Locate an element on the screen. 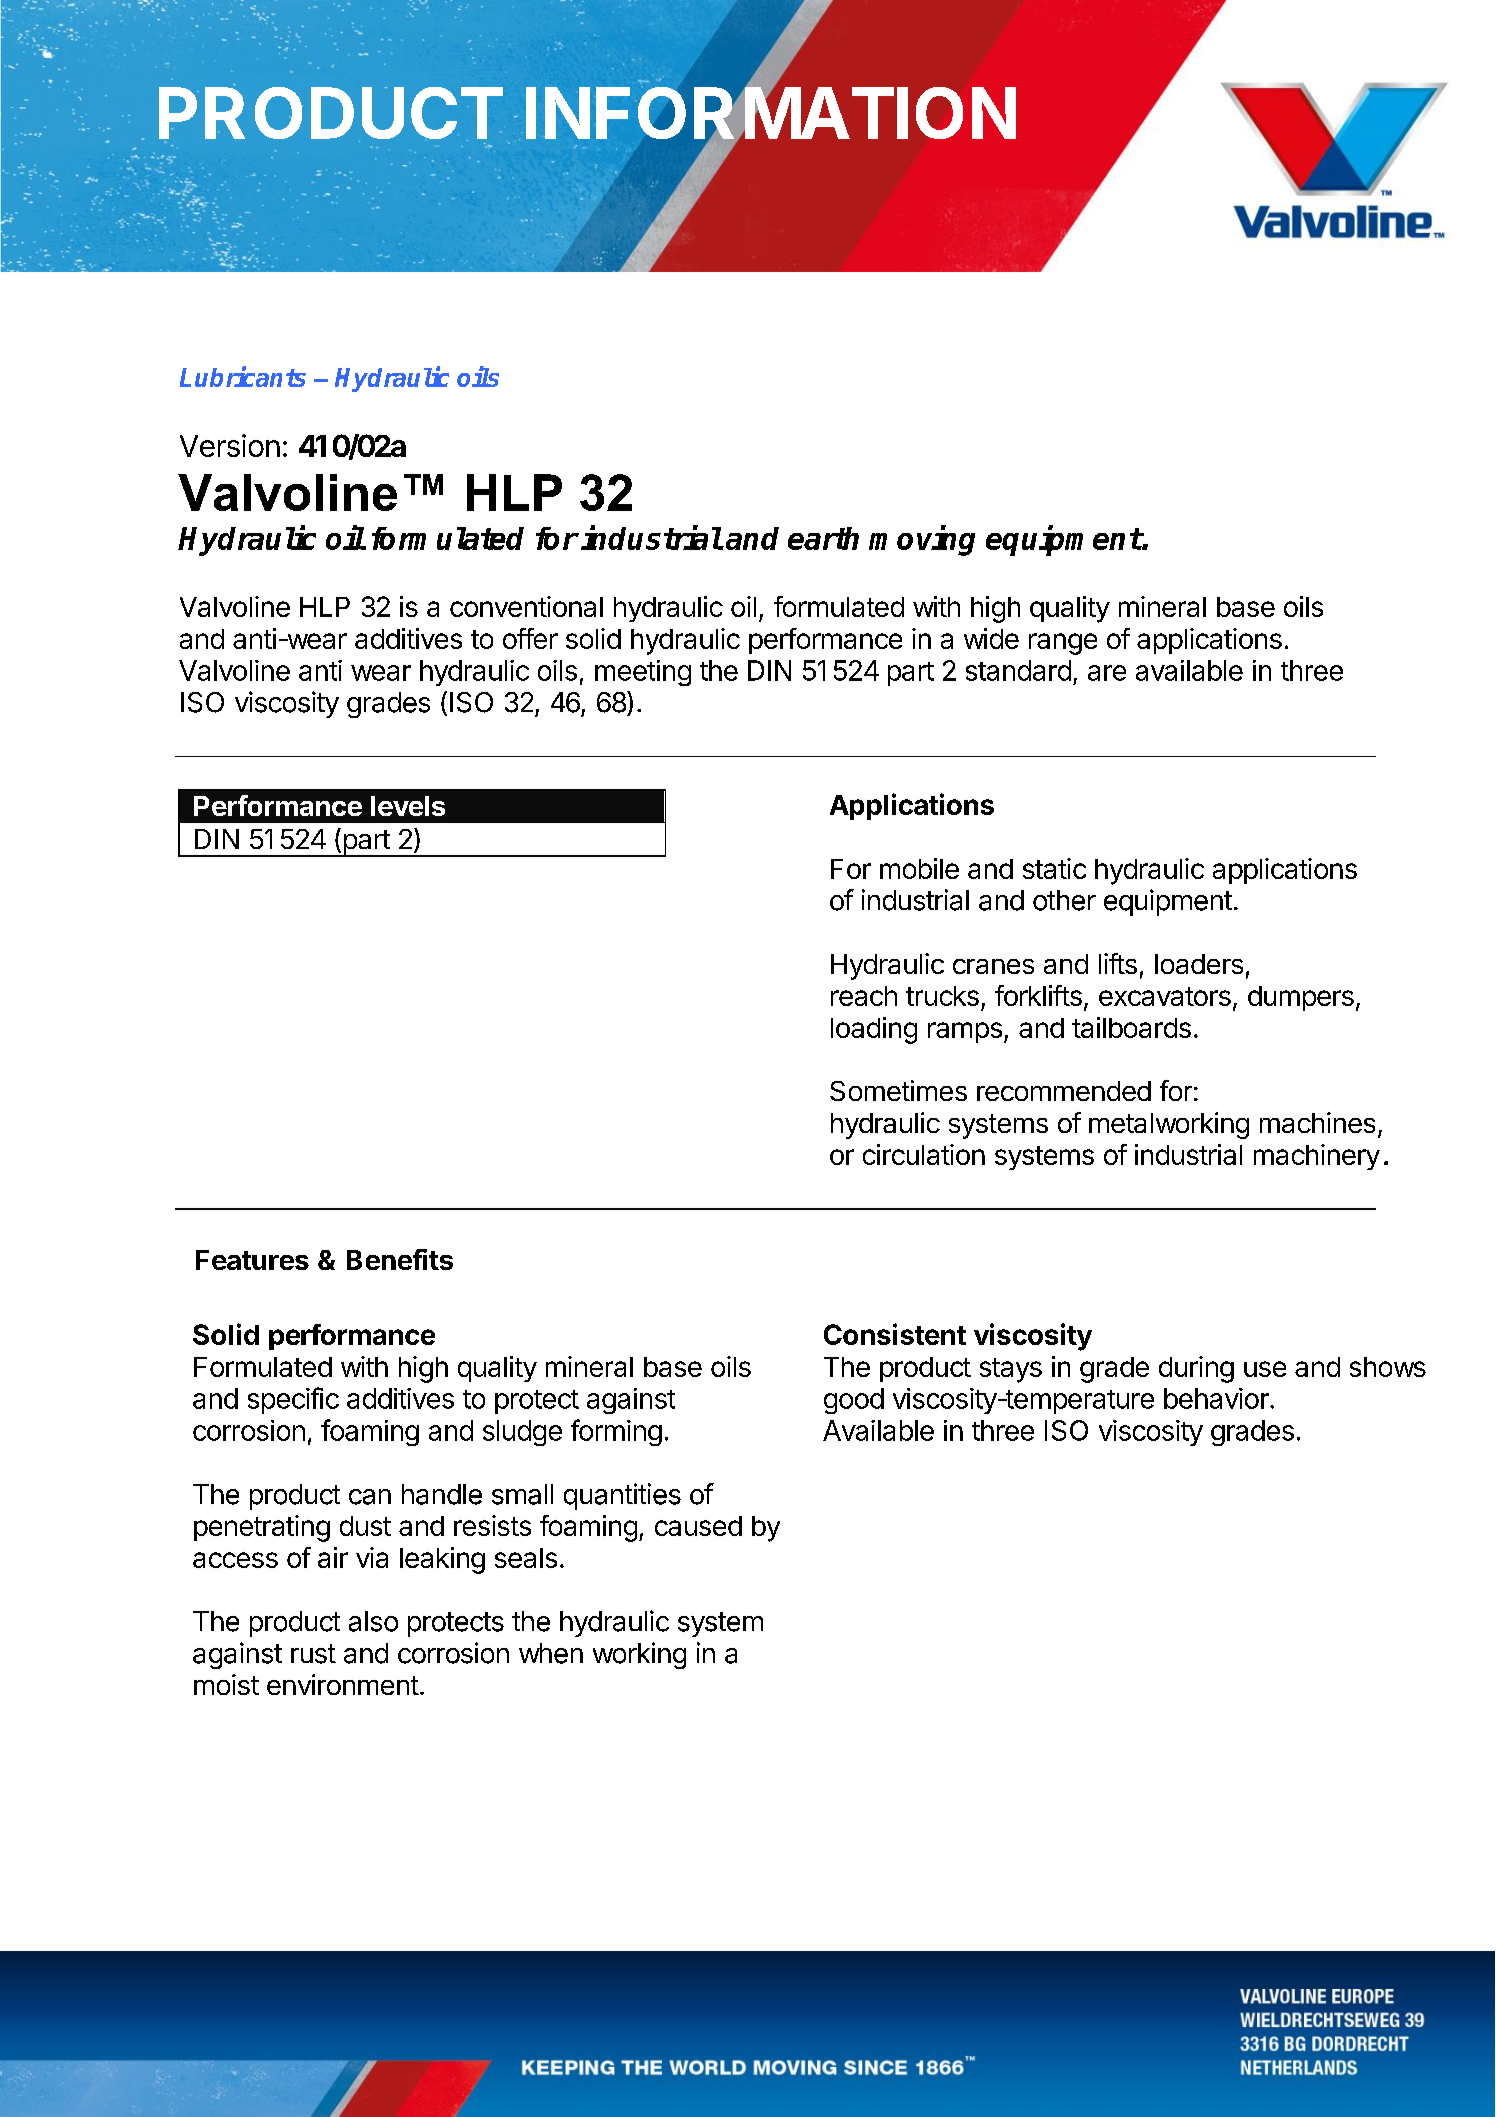 The image size is (1496, 2117). earth is located at coordinates (823, 538).
